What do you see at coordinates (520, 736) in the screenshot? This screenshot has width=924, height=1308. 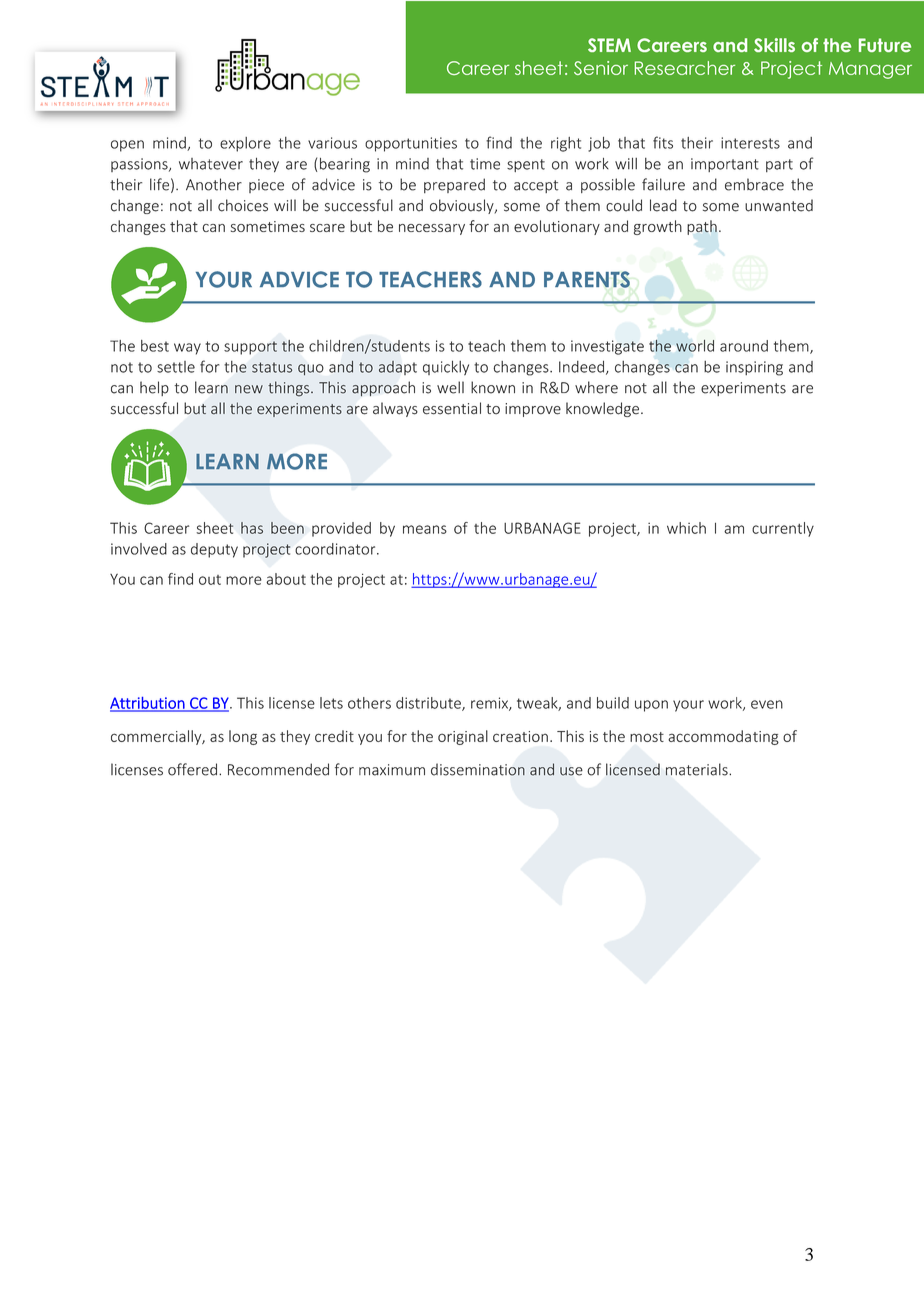 I see `creation` at bounding box center [520, 736].
